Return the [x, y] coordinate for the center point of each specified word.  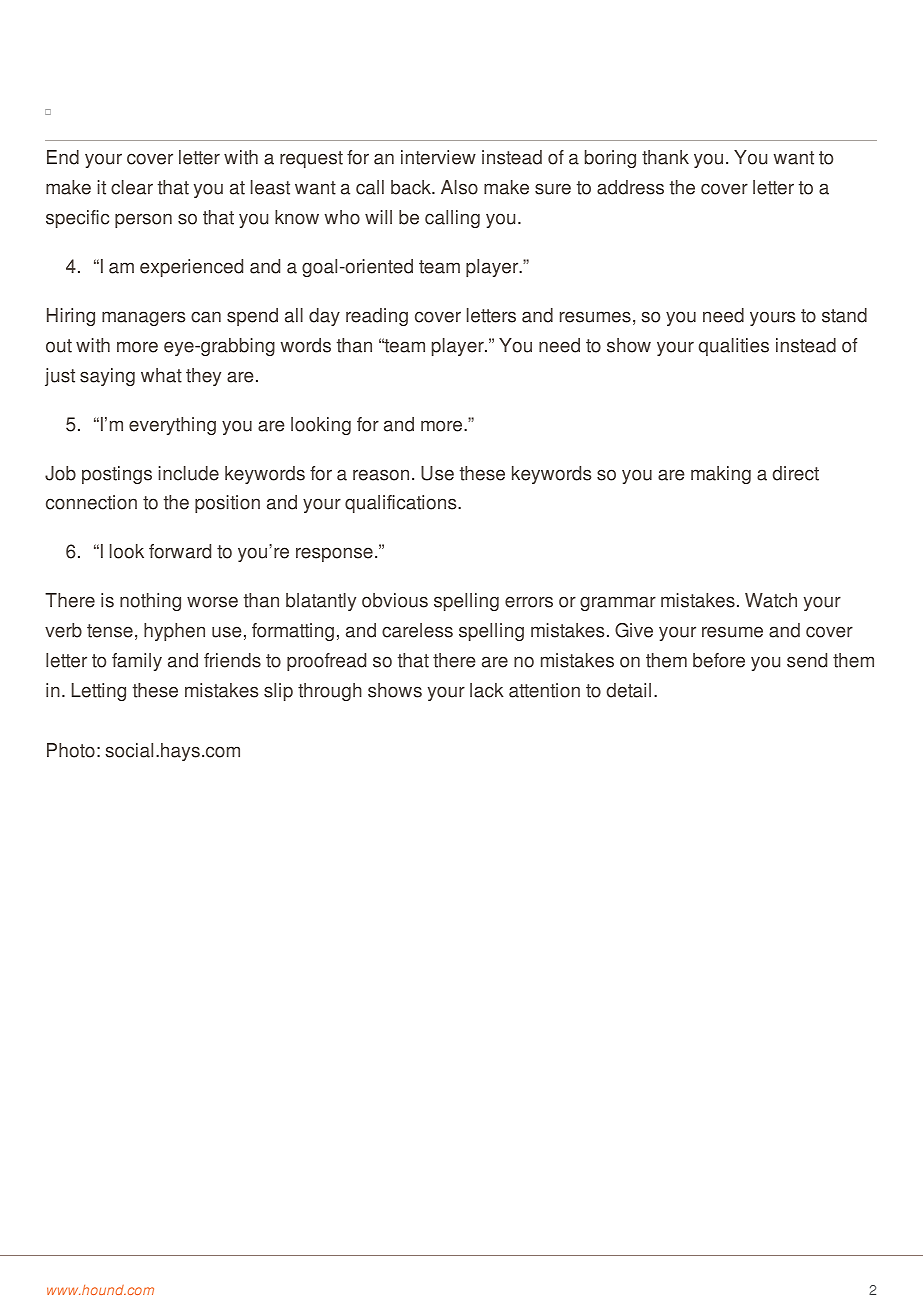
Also [459, 187]
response [334, 554]
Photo [71, 750]
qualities [734, 347]
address [630, 187]
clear [132, 187]
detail [629, 690]
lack [487, 690]
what [161, 375]
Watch [771, 600]
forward [180, 551]
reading [377, 317]
